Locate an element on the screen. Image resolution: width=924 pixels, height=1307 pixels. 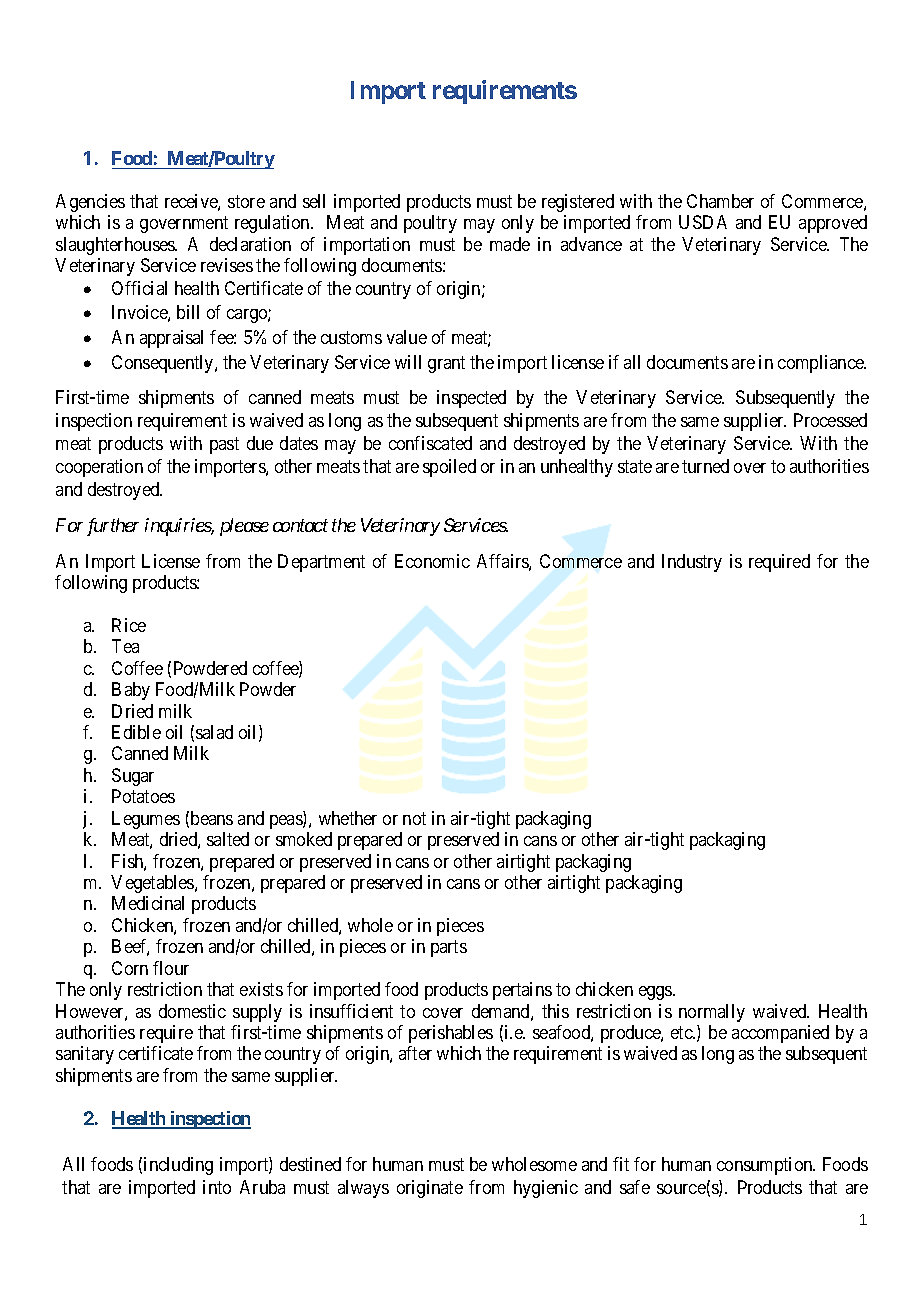
past is located at coordinates (224, 445).
